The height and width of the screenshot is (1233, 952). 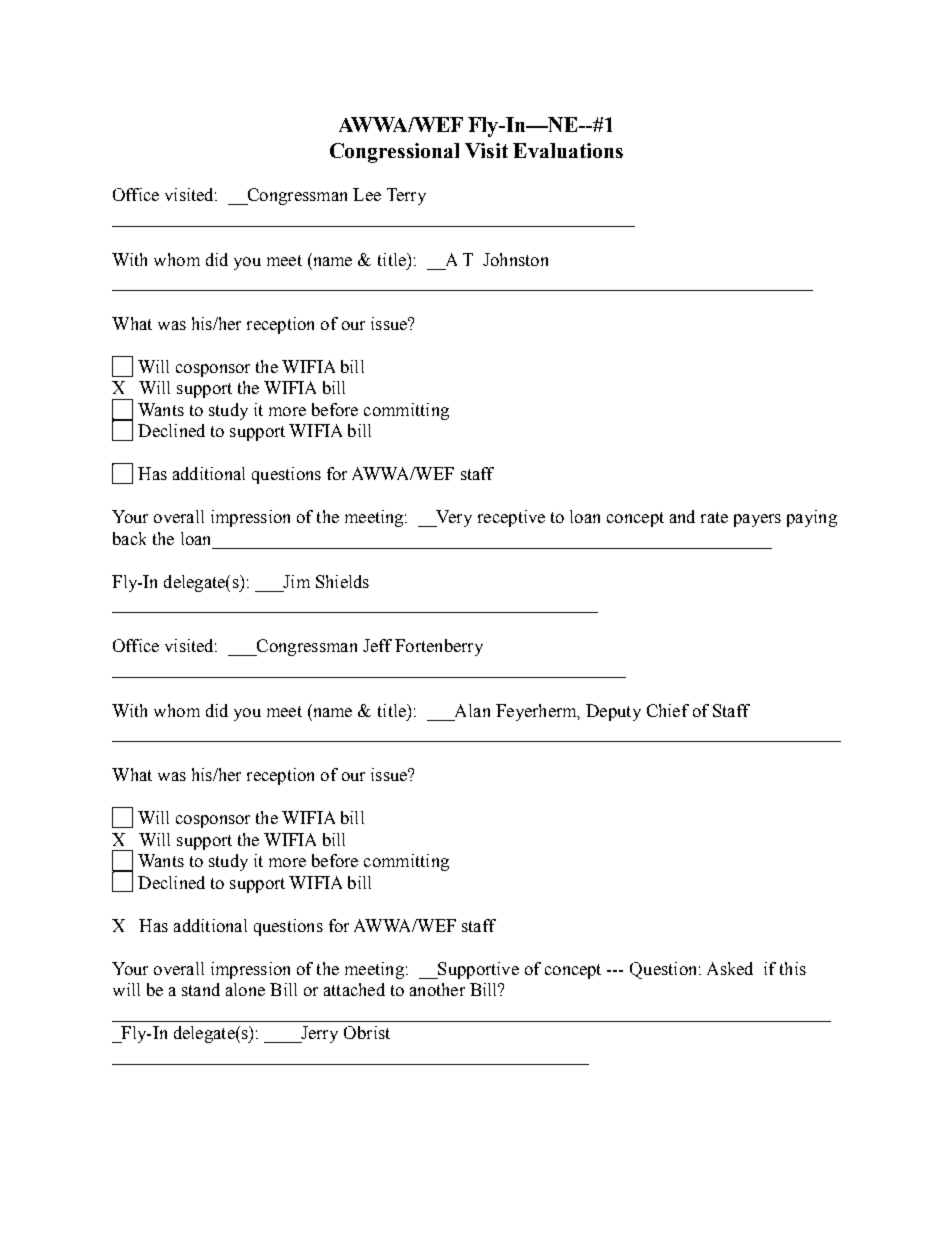 What do you see at coordinates (757, 520) in the screenshot?
I see `payers` at bounding box center [757, 520].
